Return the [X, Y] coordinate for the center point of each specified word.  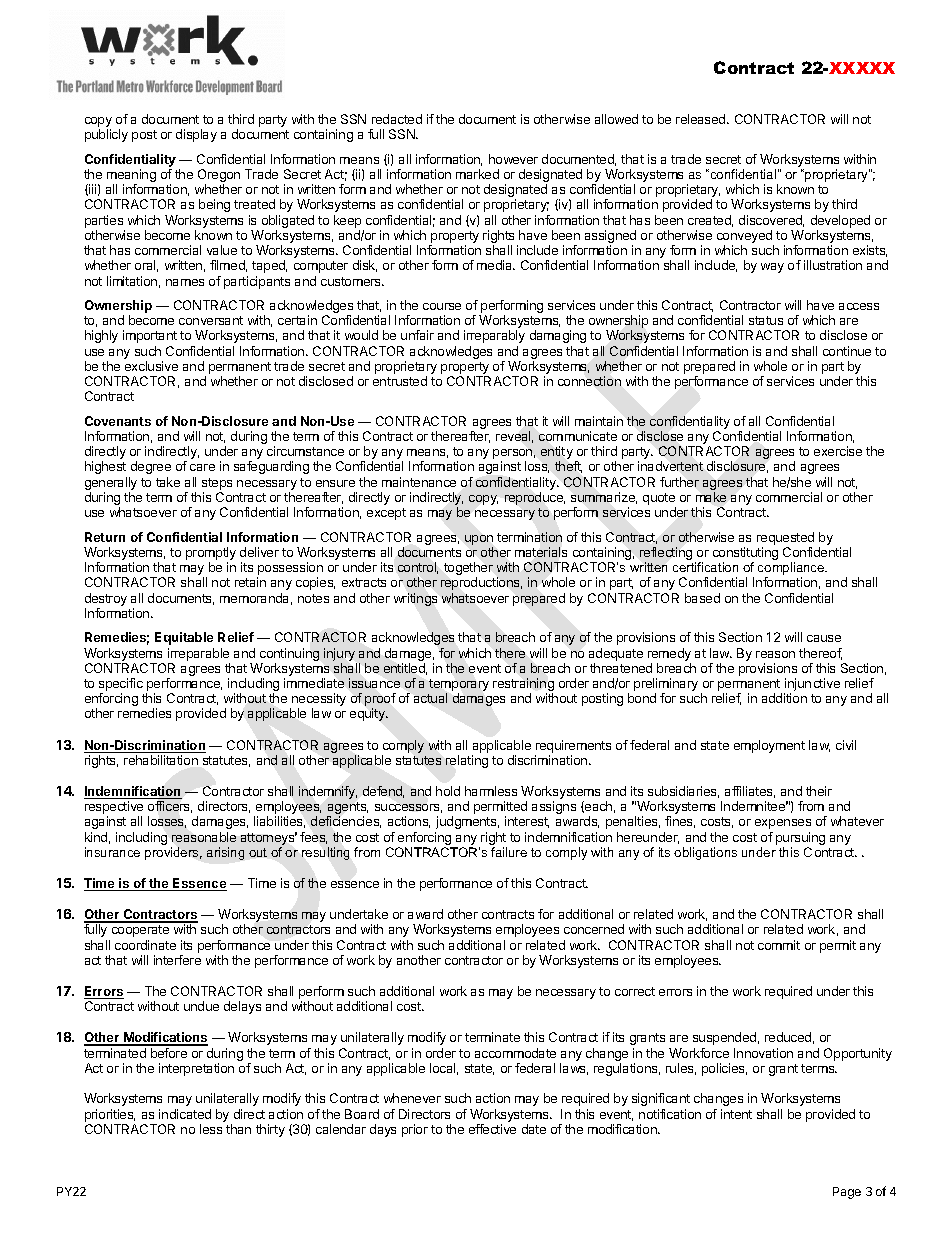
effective [492, 1129]
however [513, 159]
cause [824, 638]
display [196, 135]
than [238, 1129]
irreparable [198, 654]
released [702, 119]
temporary [459, 686]
